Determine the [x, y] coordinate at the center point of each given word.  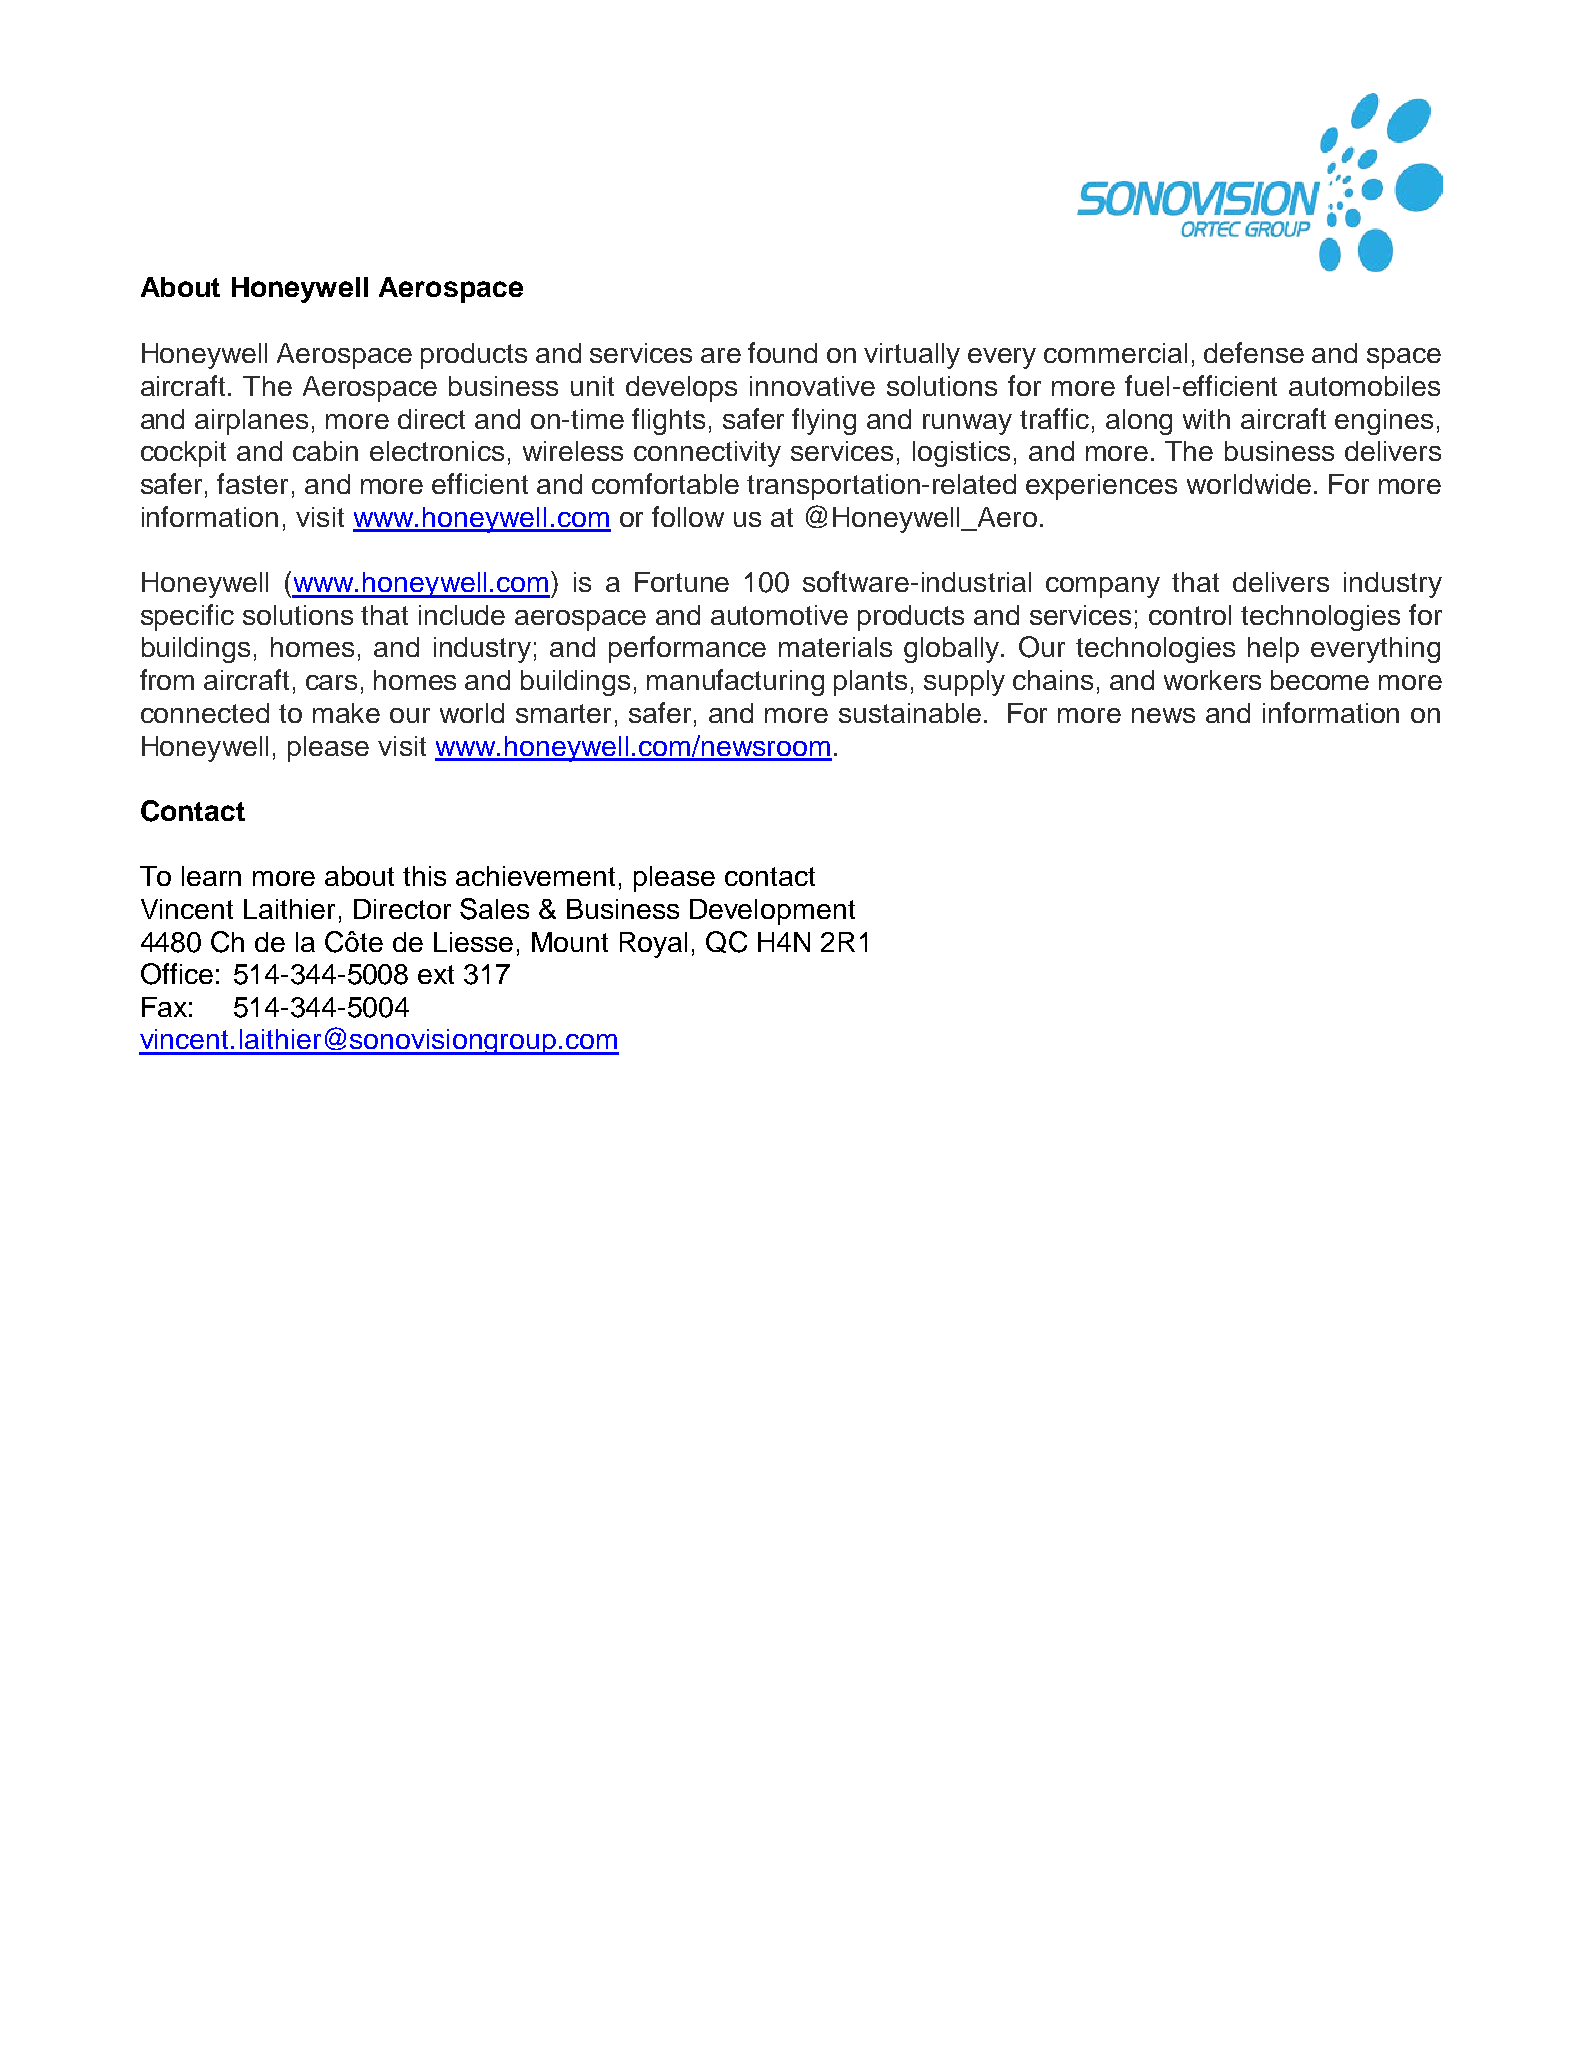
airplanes [251, 422]
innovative [812, 386]
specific [187, 617]
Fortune [682, 582]
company [1103, 587]
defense [1254, 352]
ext [436, 974]
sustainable [910, 713]
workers [1212, 680]
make [346, 713]
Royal [653, 945]
